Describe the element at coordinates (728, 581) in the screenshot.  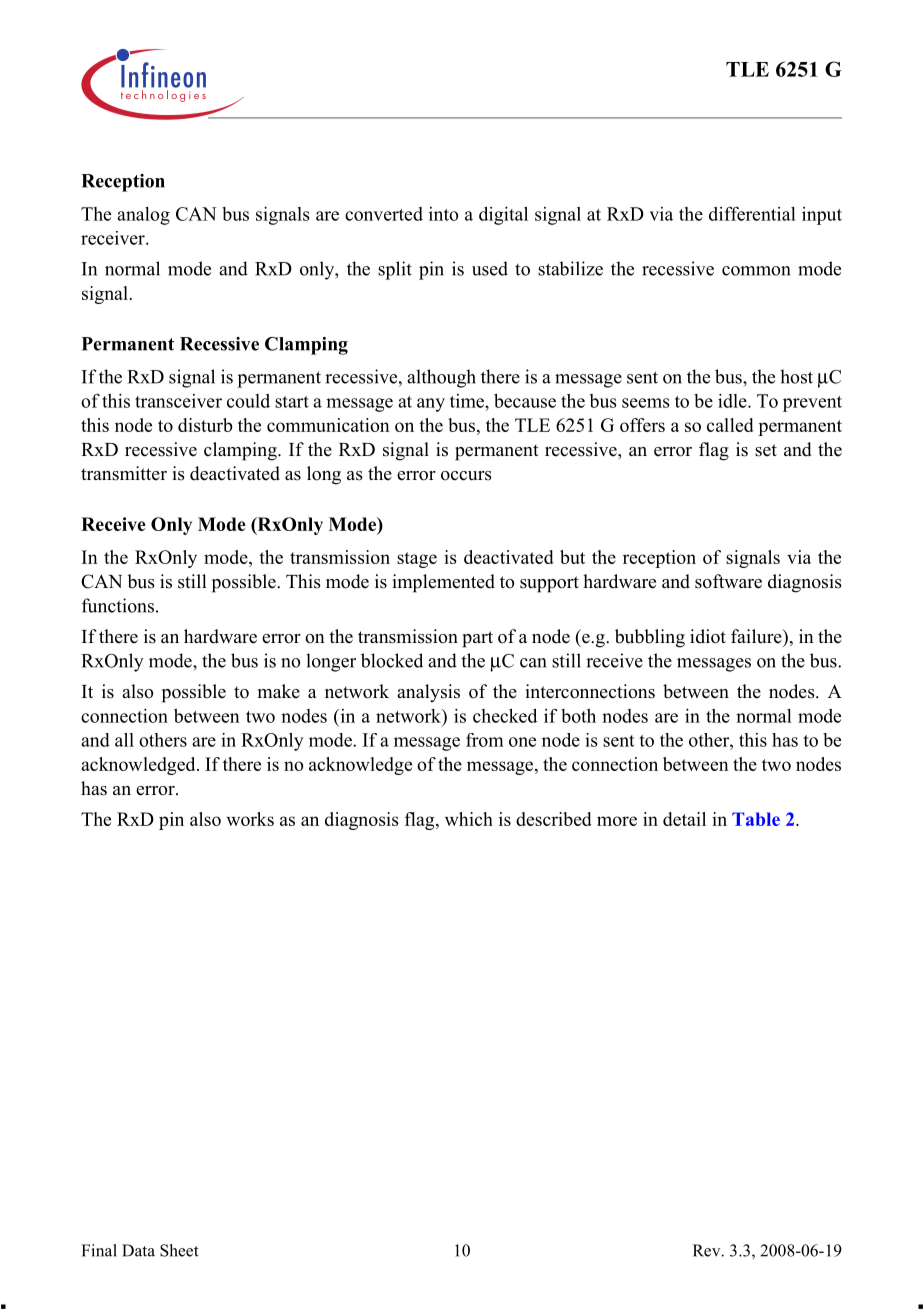
I see `software` at that location.
